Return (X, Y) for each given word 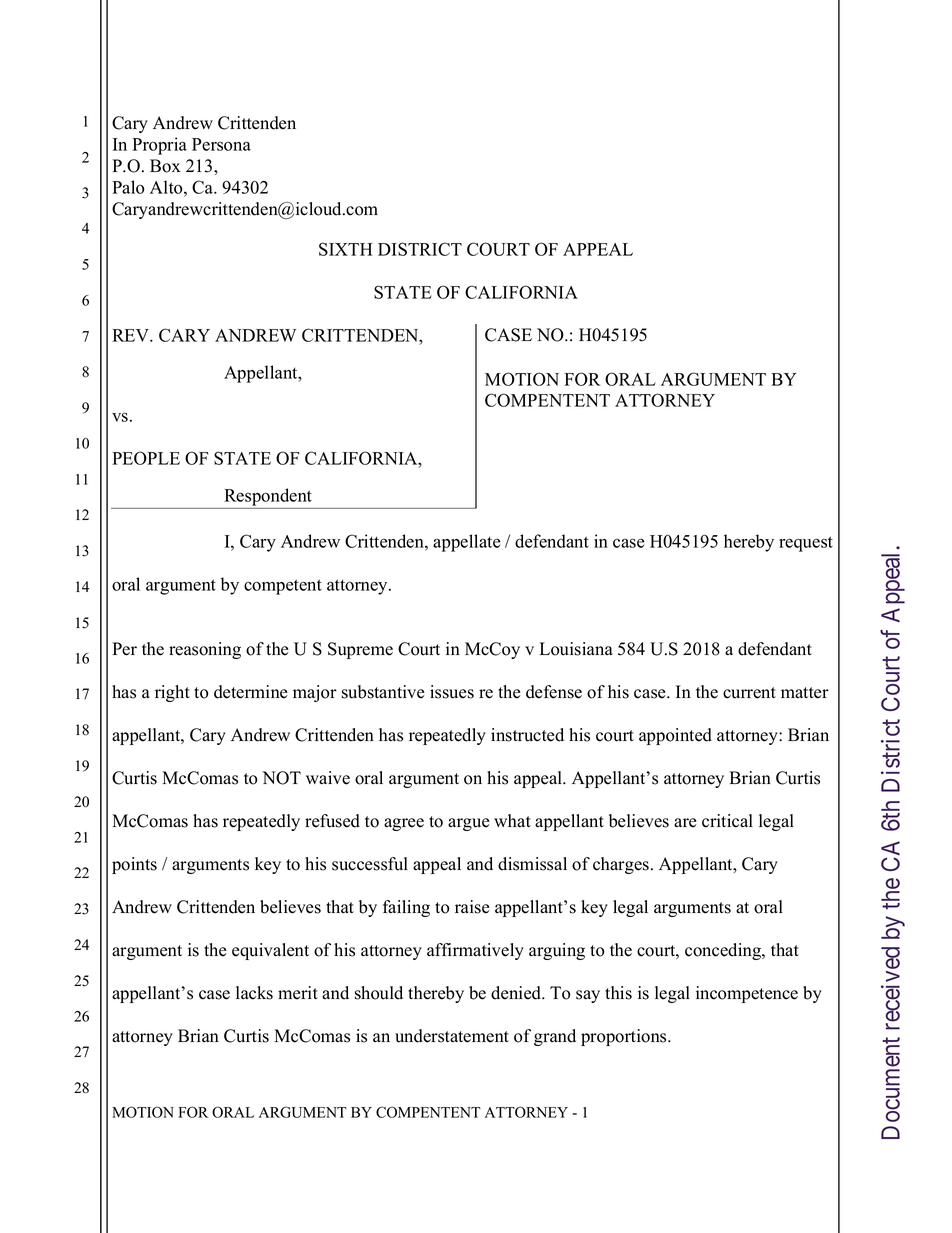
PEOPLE (146, 458)
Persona (221, 144)
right (172, 693)
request (806, 544)
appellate (467, 543)
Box (165, 166)
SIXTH (345, 249)
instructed (527, 735)
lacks (254, 993)
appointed (675, 736)
